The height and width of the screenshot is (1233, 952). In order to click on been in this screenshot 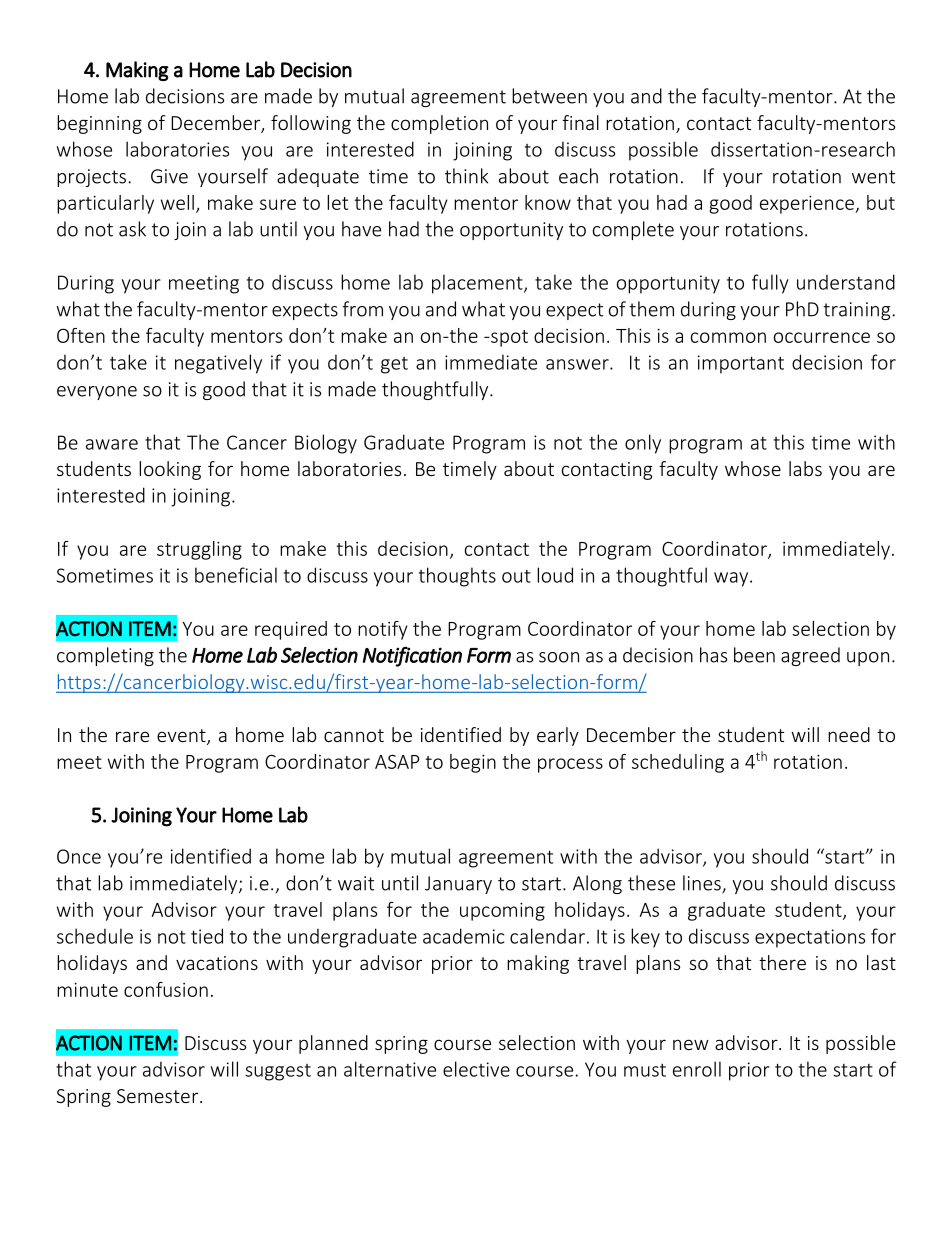, I will do `click(754, 655)`.
